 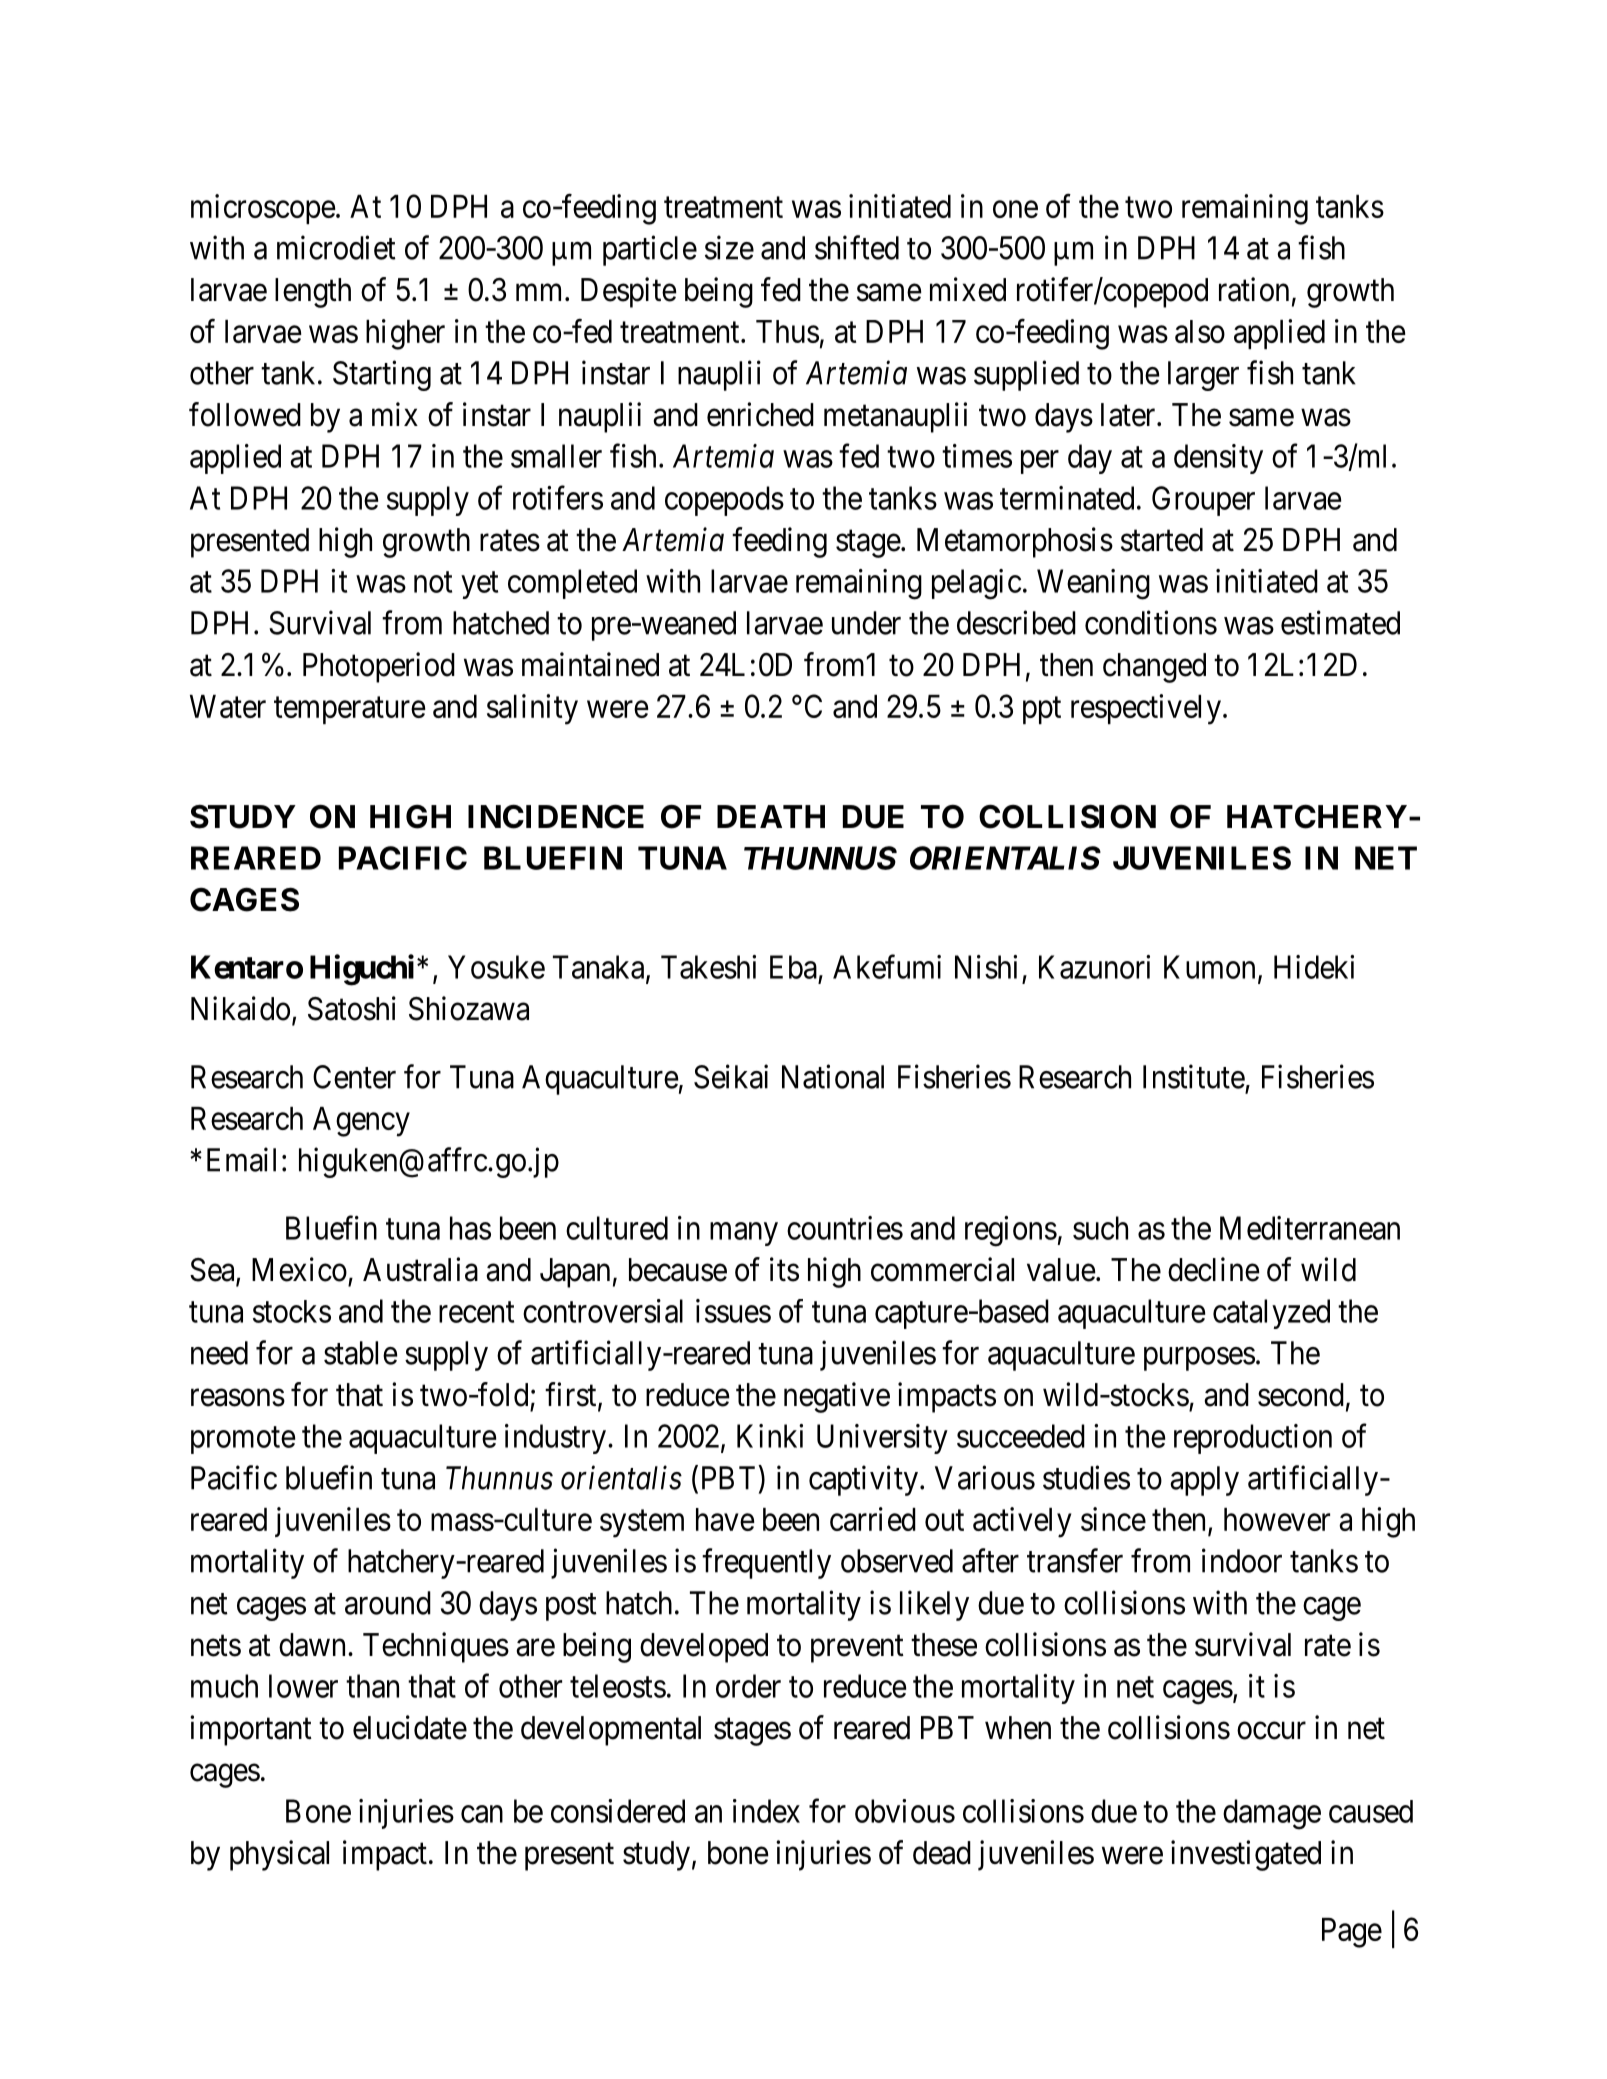 What do you see at coordinates (833, 1076) in the screenshot?
I see `National` at bounding box center [833, 1076].
